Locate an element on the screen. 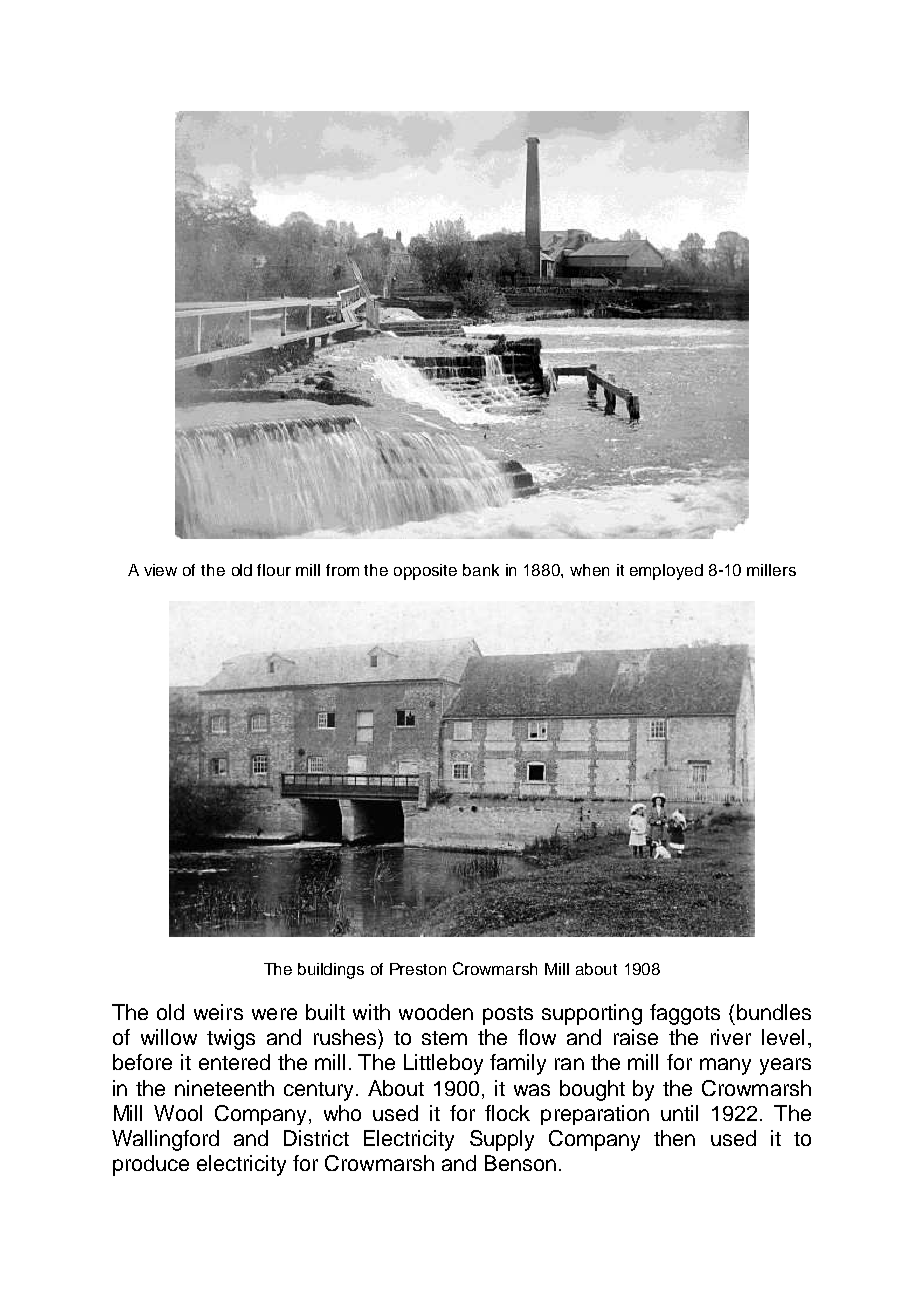 This screenshot has width=924, height=1308. employed is located at coordinates (666, 572).
